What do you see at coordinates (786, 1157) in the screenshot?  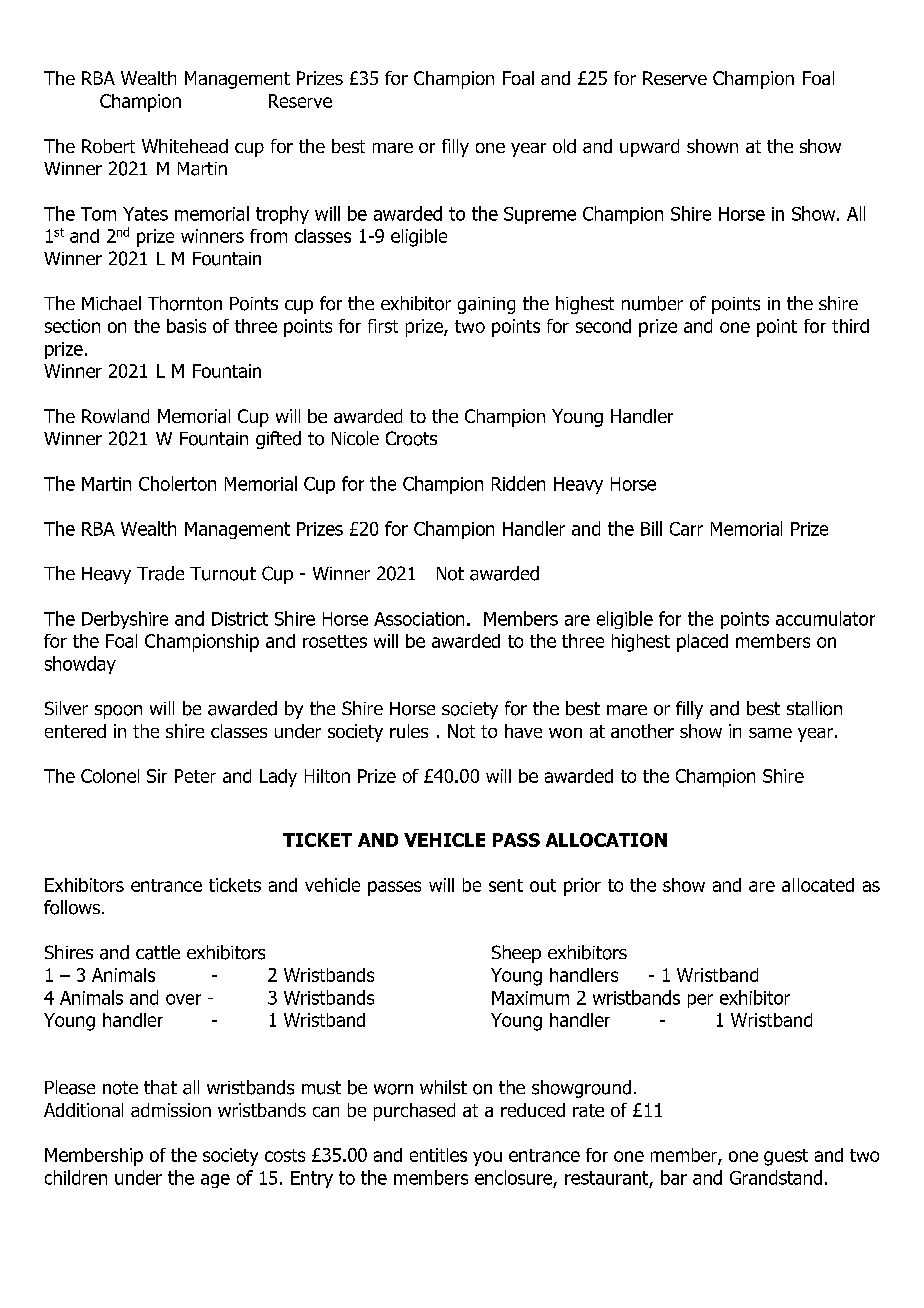 I see `guest` at bounding box center [786, 1157].
